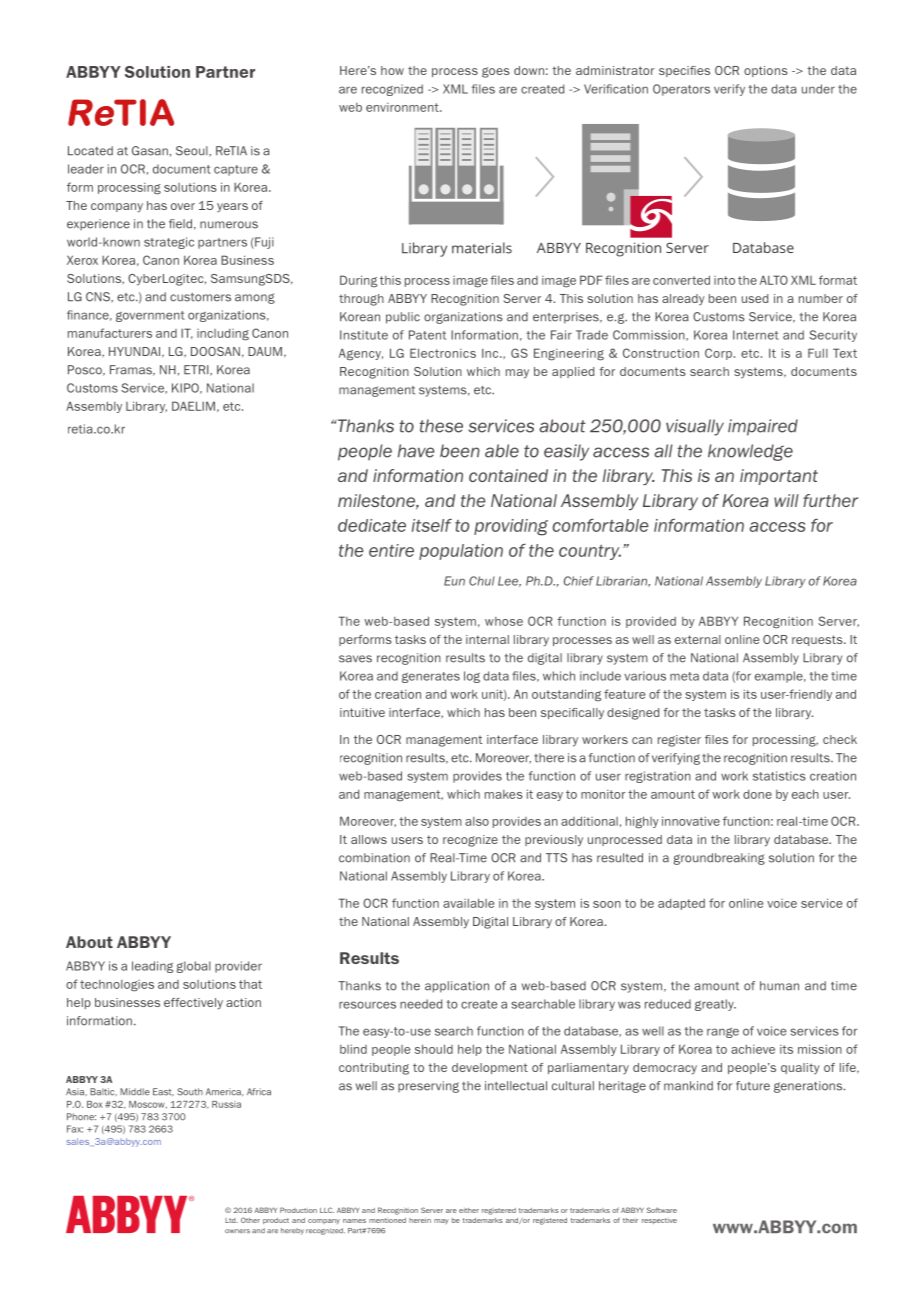 The image size is (924, 1308). I want to click on leading, so click(152, 967).
